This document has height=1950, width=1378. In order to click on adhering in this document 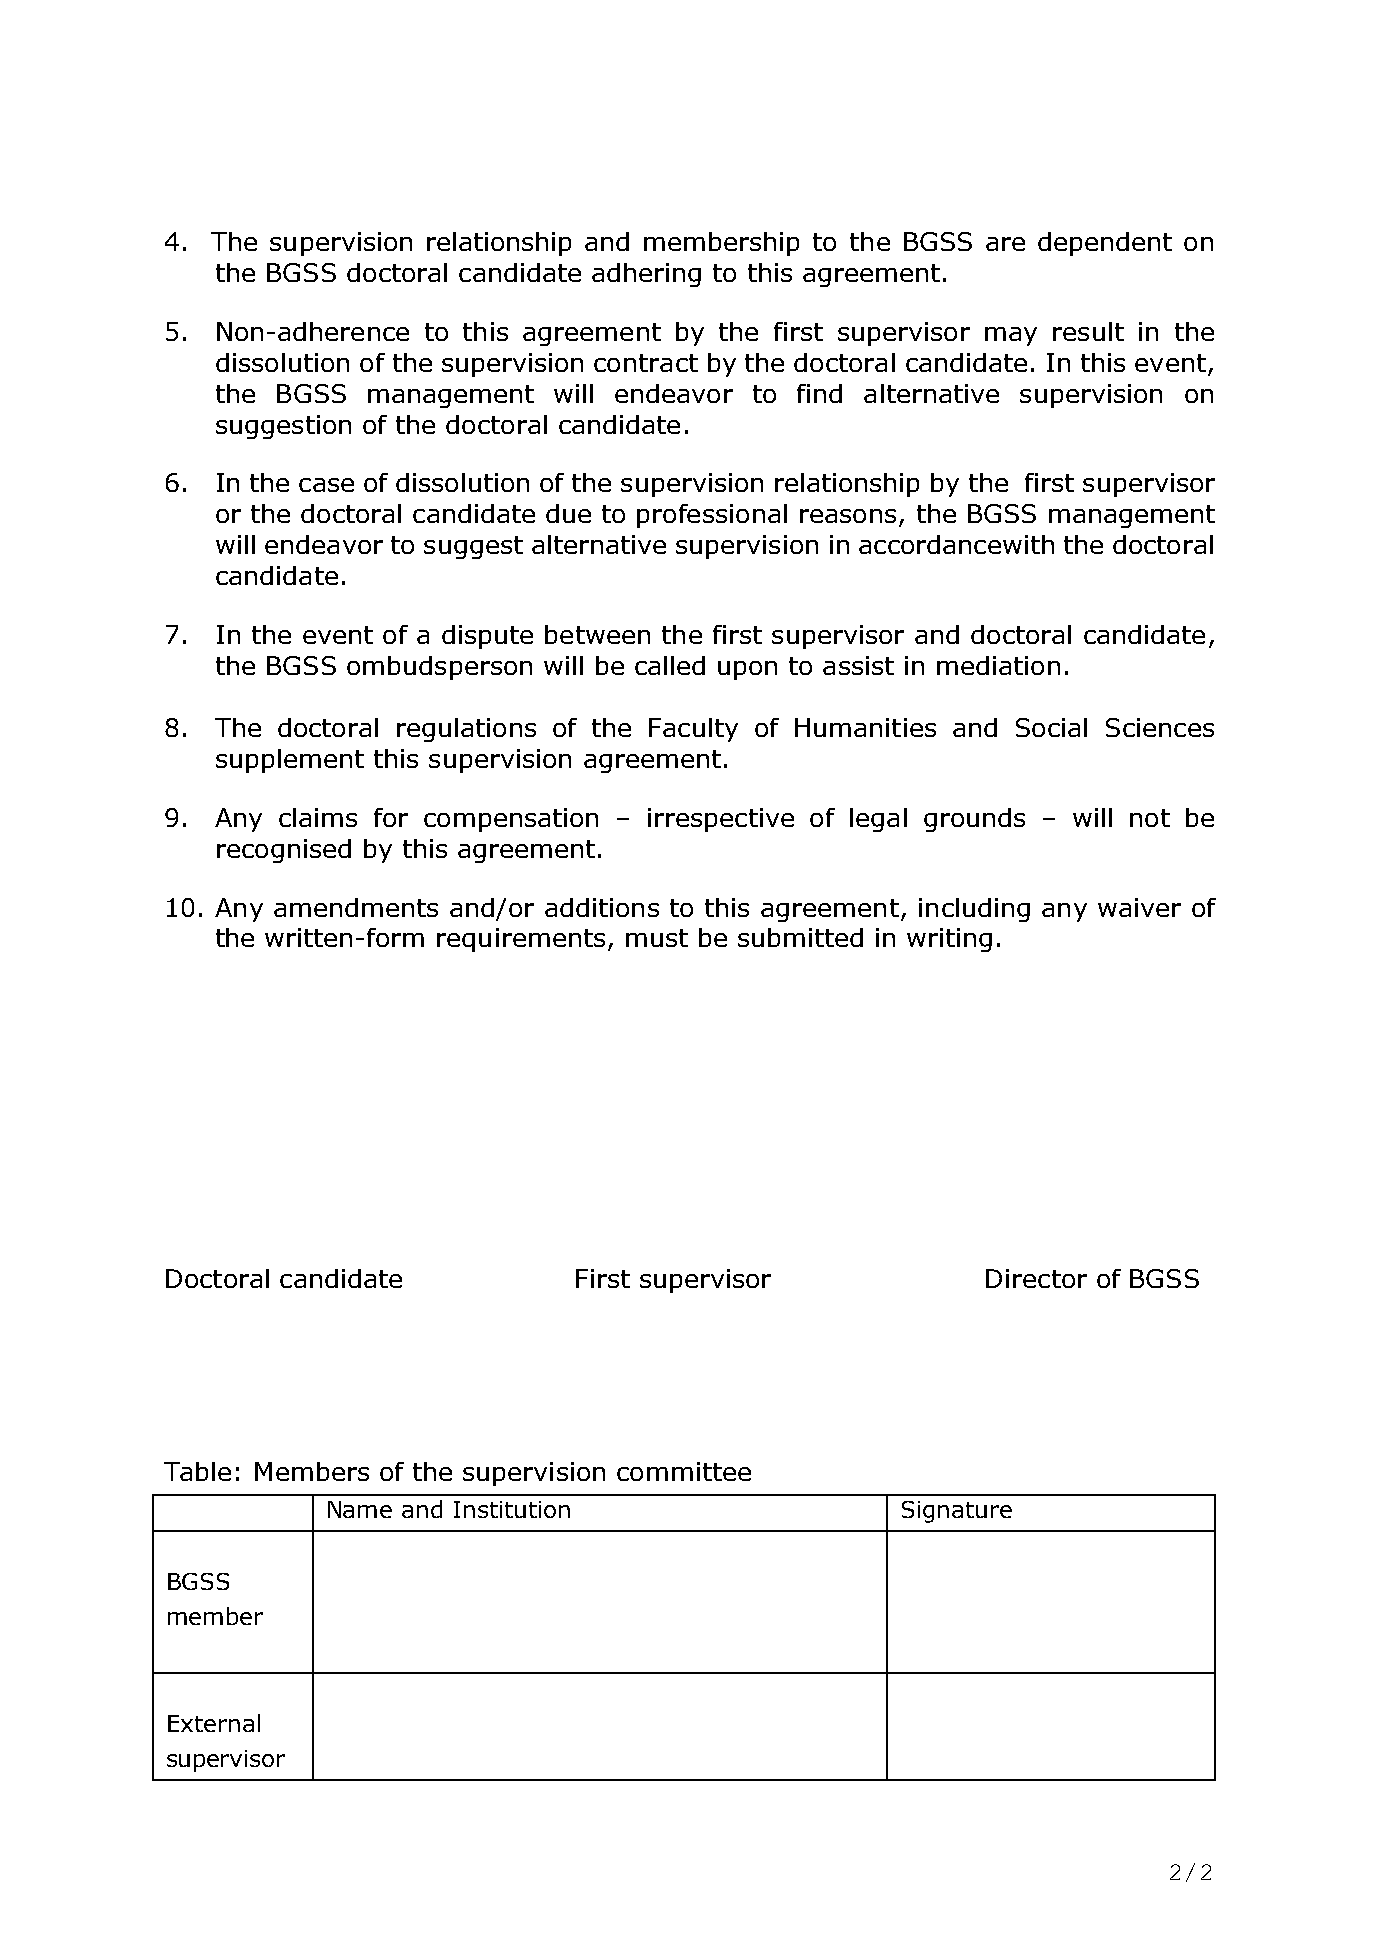, I will do `click(646, 275)`.
